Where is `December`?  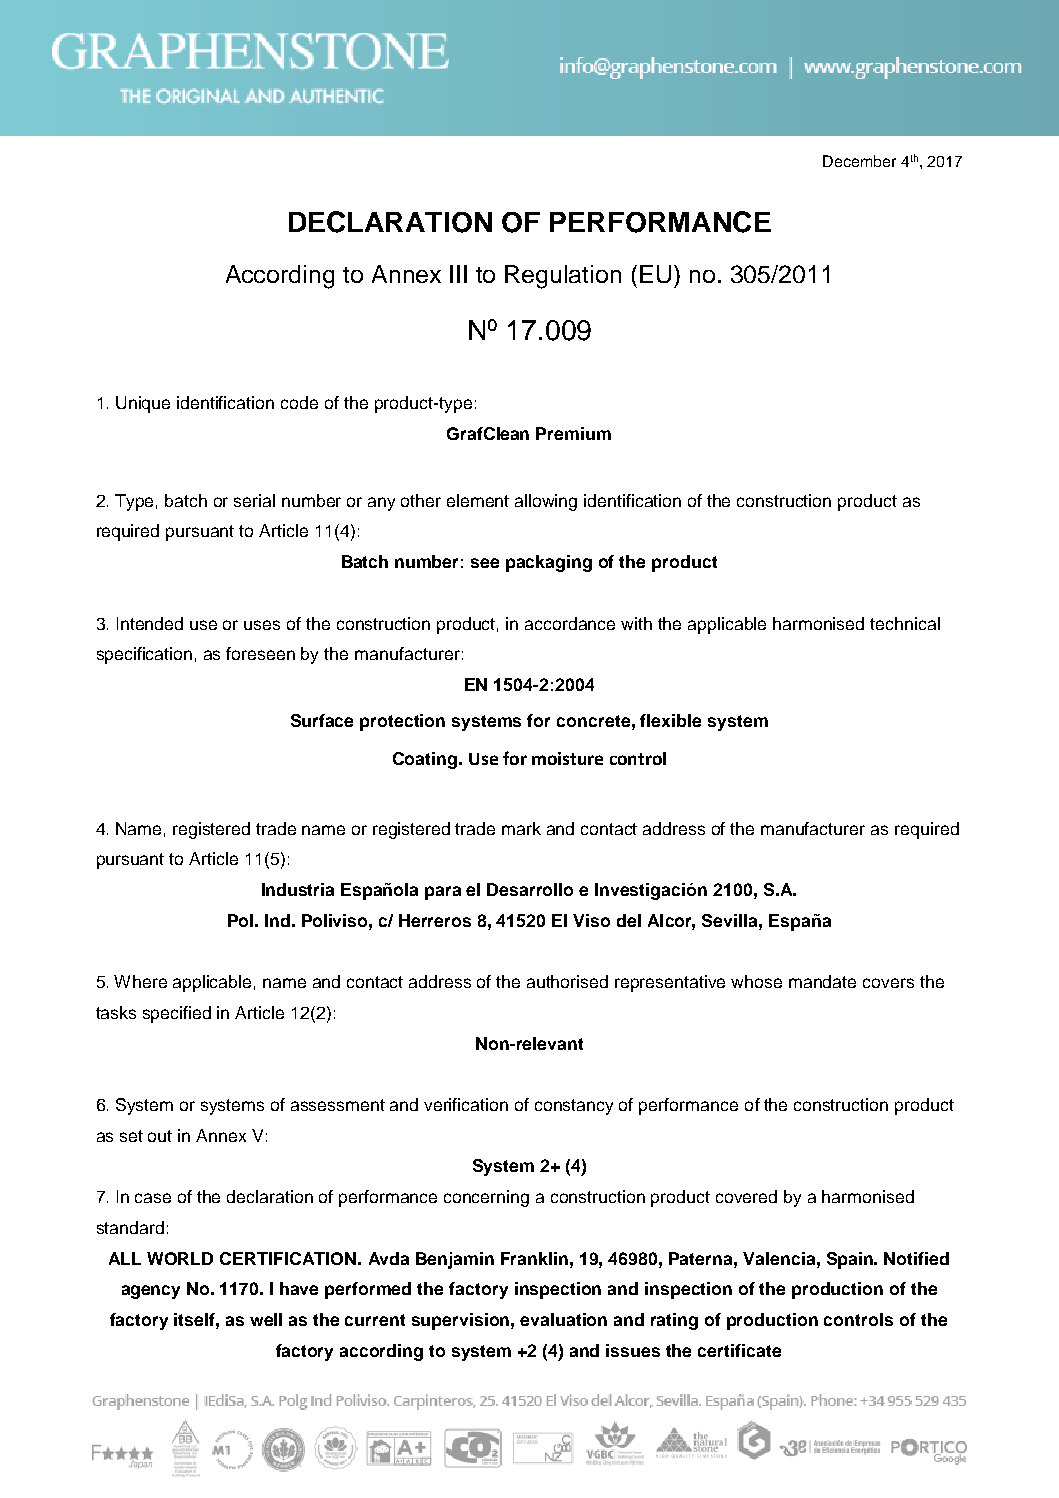 December is located at coordinates (859, 161).
